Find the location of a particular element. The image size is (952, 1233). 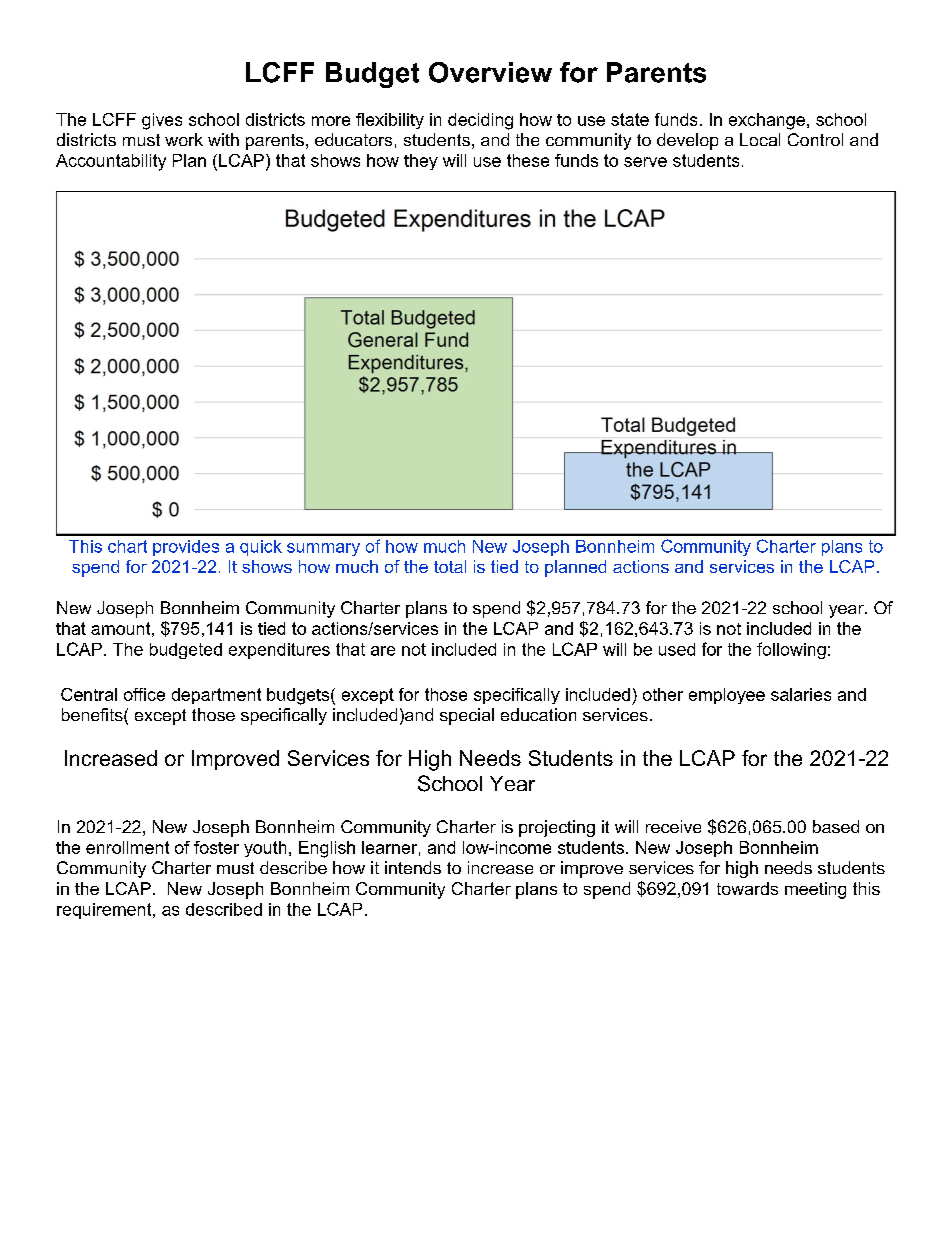

total is located at coordinates (450, 566).
